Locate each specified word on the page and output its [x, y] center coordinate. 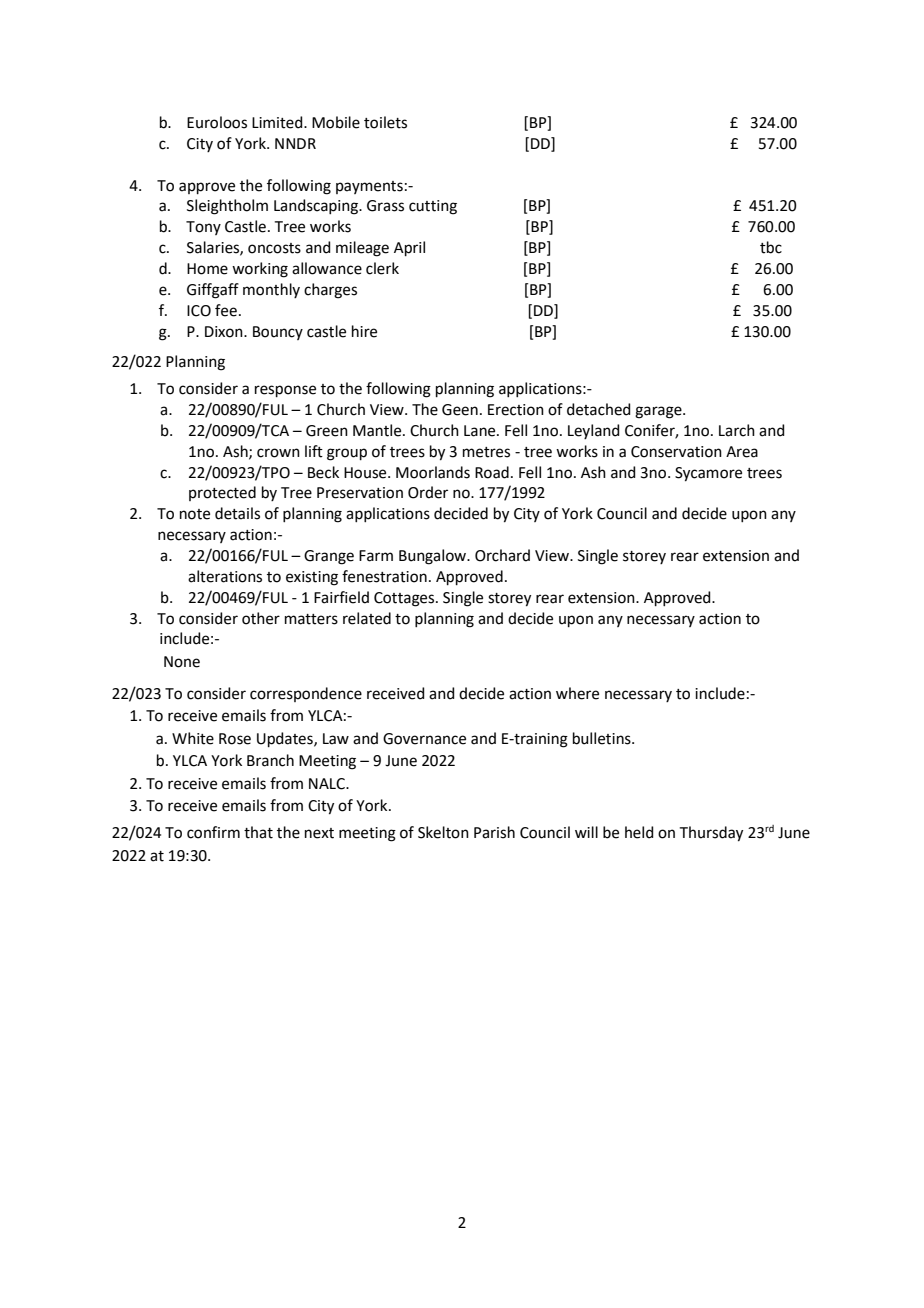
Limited [278, 122]
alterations [225, 576]
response [285, 391]
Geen [460, 410]
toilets [385, 122]
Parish [494, 832]
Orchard [502, 555]
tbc [771, 247]
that [258, 832]
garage [659, 412]
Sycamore [708, 474]
